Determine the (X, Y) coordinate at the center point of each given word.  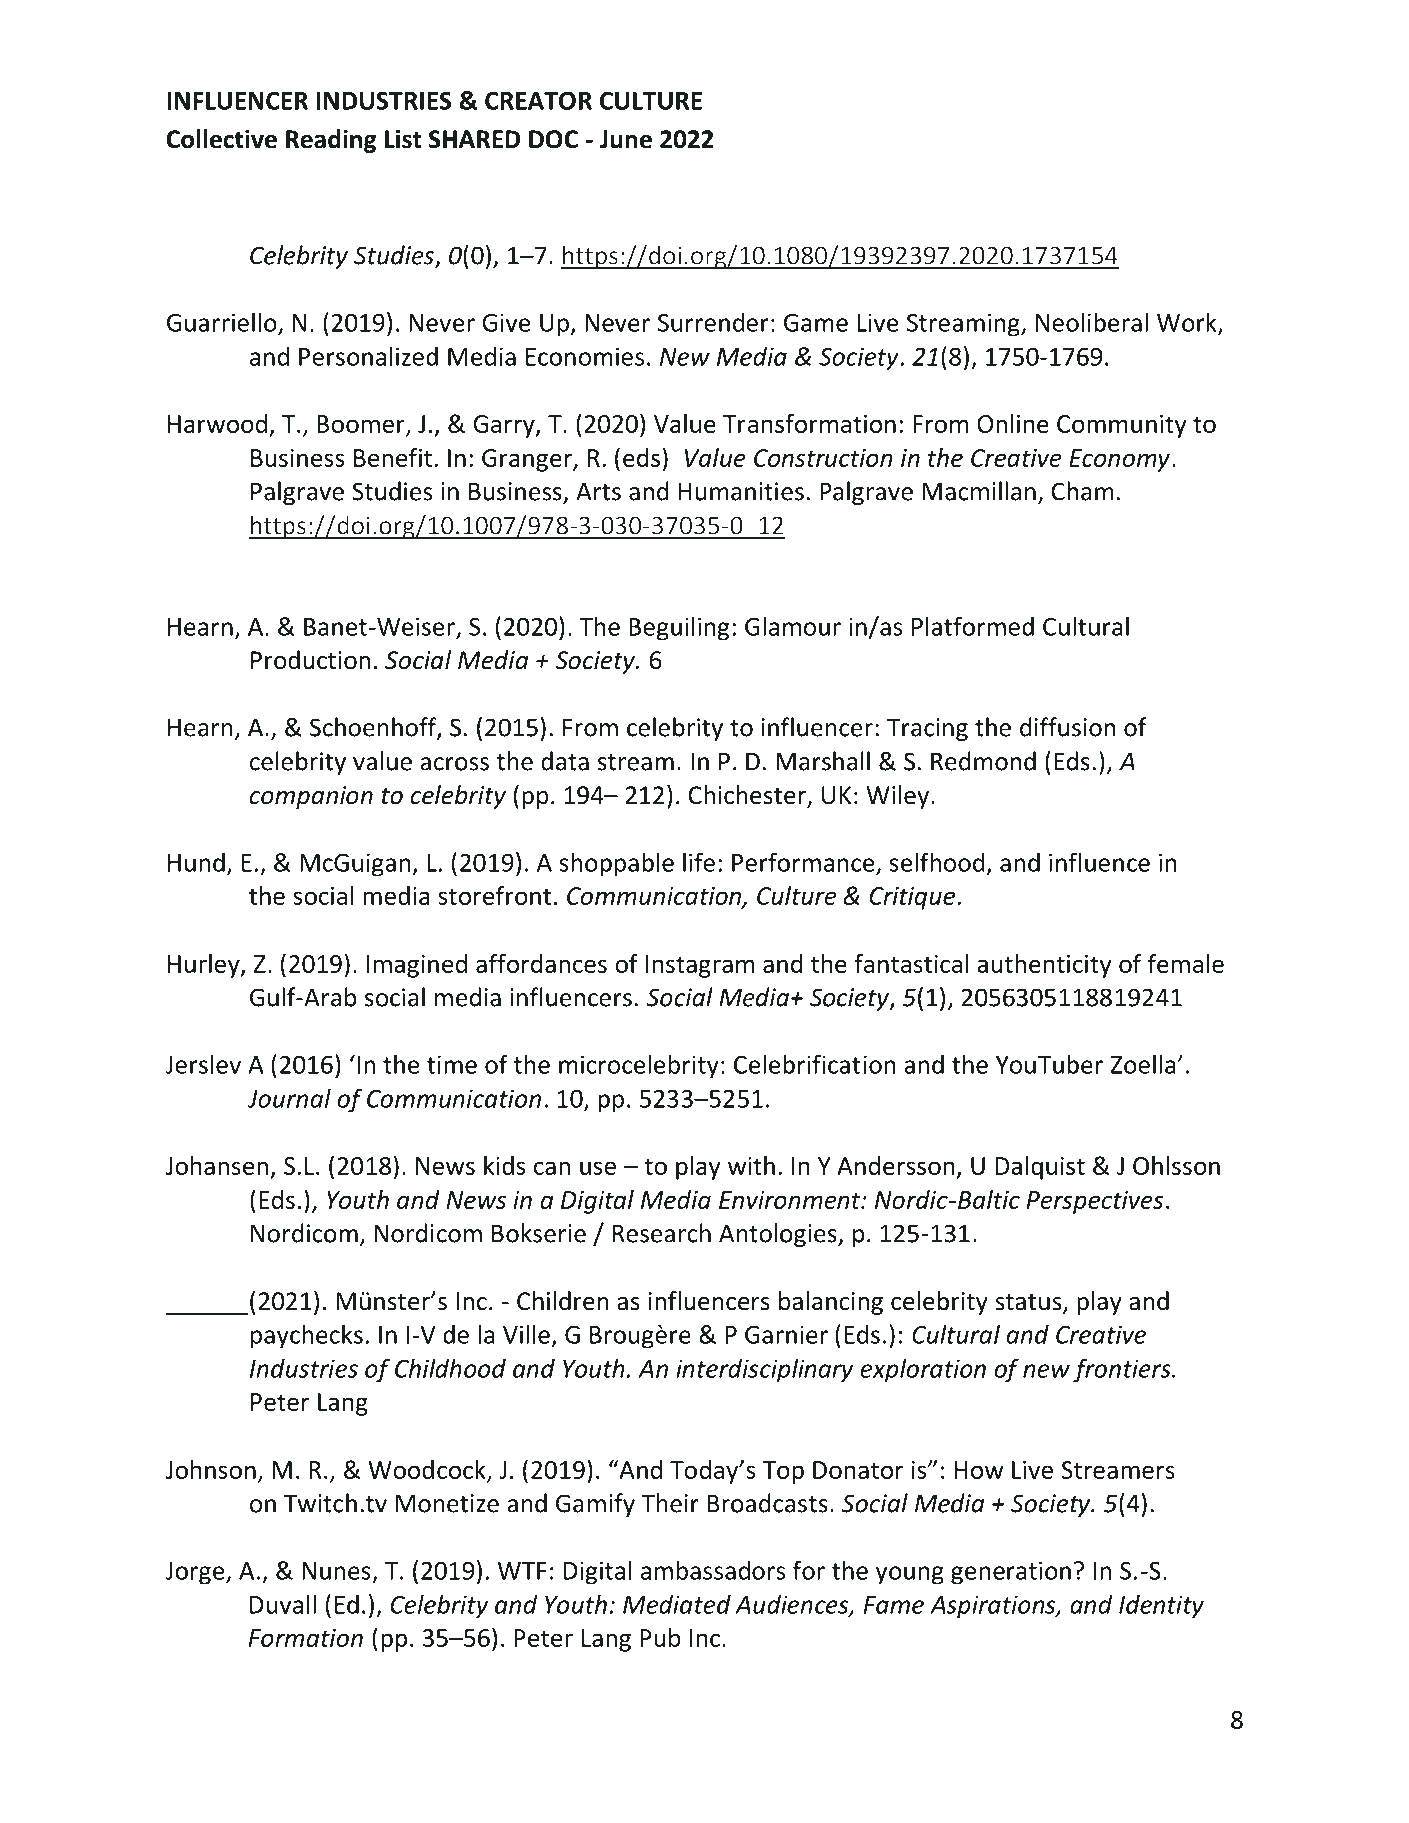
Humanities (741, 491)
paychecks (307, 1336)
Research (662, 1233)
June (626, 139)
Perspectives (1095, 1202)
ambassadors (713, 1570)
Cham (1083, 491)
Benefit (393, 457)
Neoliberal (1092, 322)
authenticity (1044, 966)
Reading (331, 141)
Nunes (336, 1571)
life (699, 862)
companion (311, 797)
